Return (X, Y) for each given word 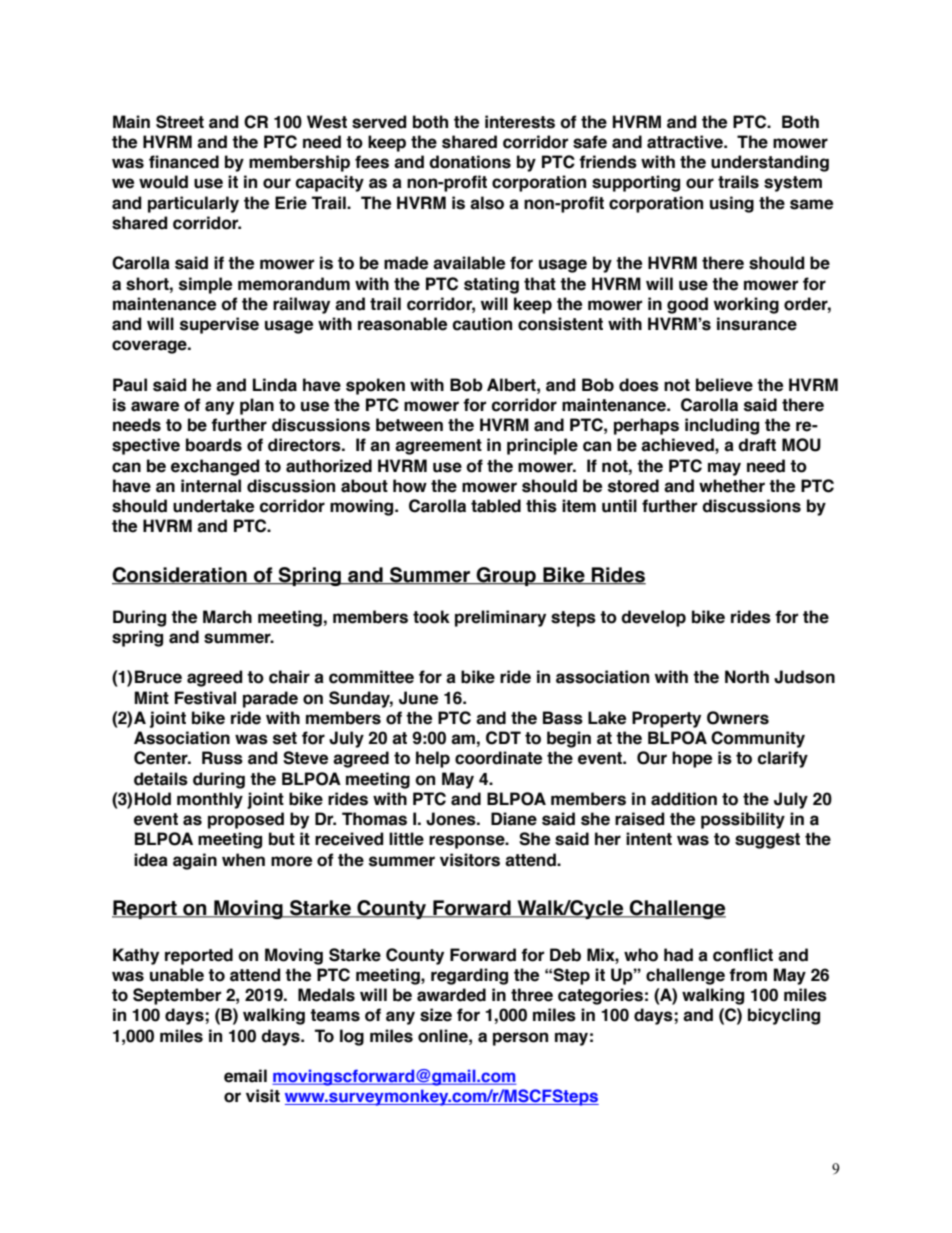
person (520, 1039)
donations (470, 162)
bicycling (784, 1016)
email (245, 1076)
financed (184, 162)
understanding (770, 163)
